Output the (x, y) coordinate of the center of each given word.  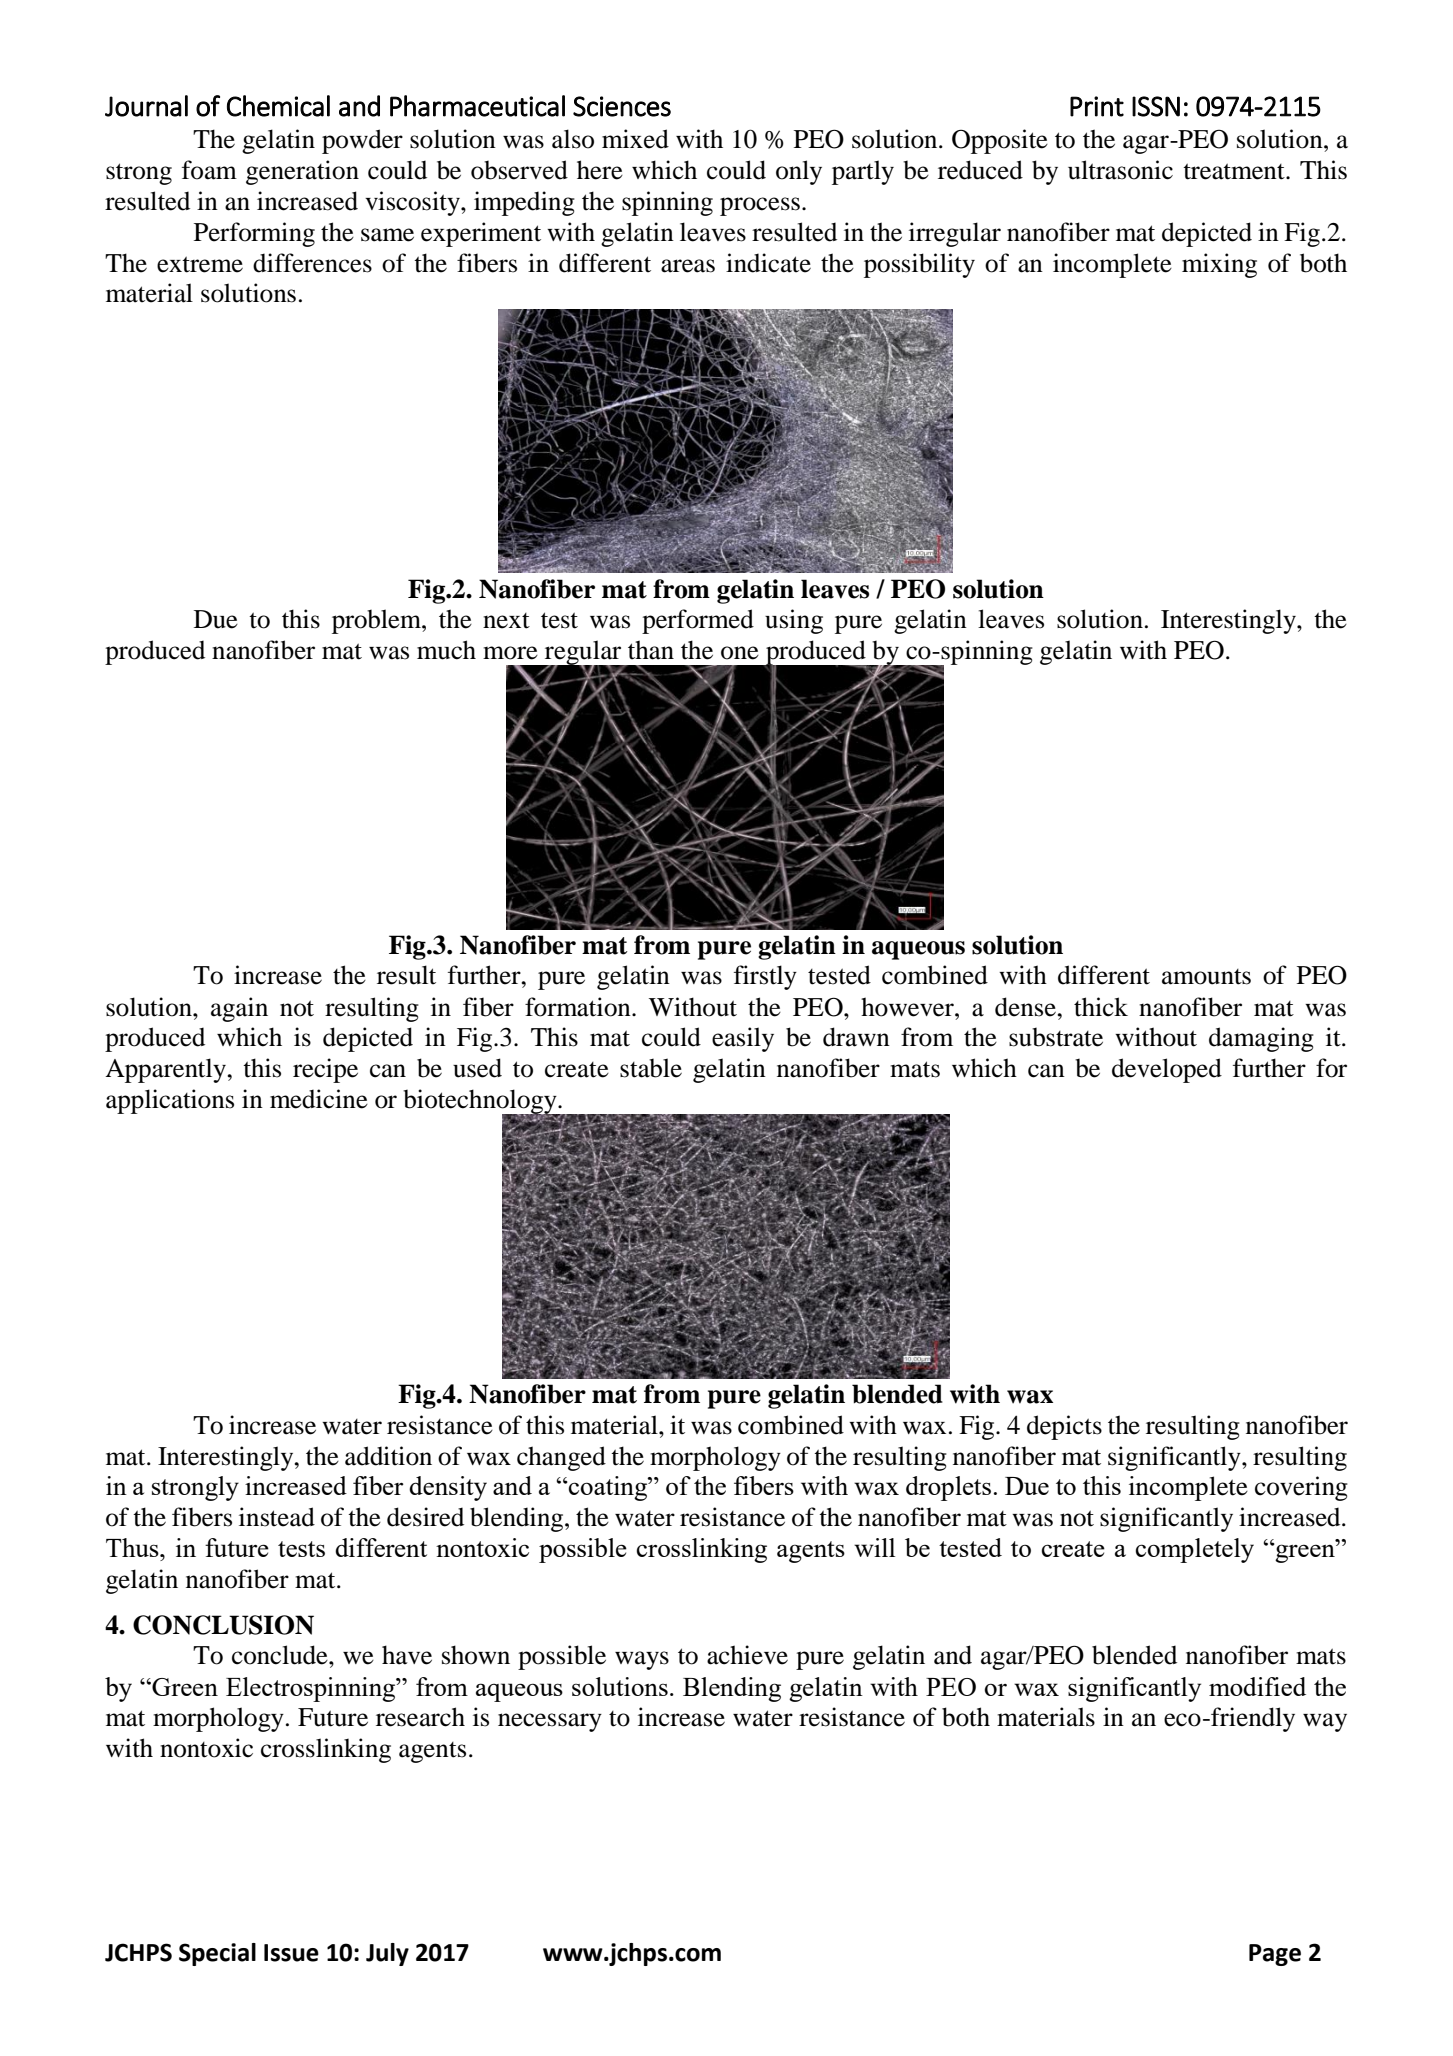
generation (302, 172)
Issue (291, 1953)
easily (743, 1039)
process (761, 206)
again (239, 1009)
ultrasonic (1120, 170)
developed (1167, 1070)
